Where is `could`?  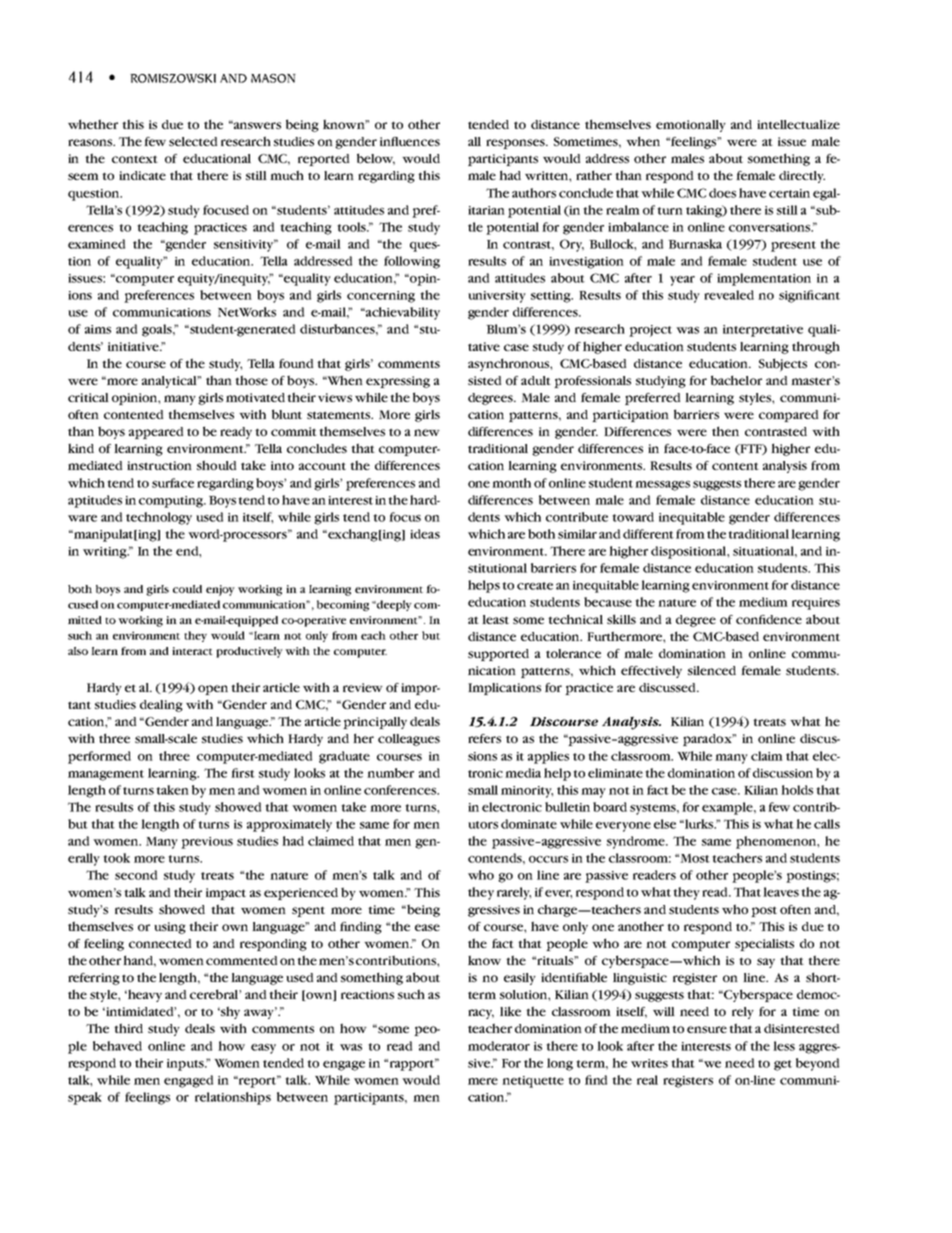
could is located at coordinates (187, 589).
